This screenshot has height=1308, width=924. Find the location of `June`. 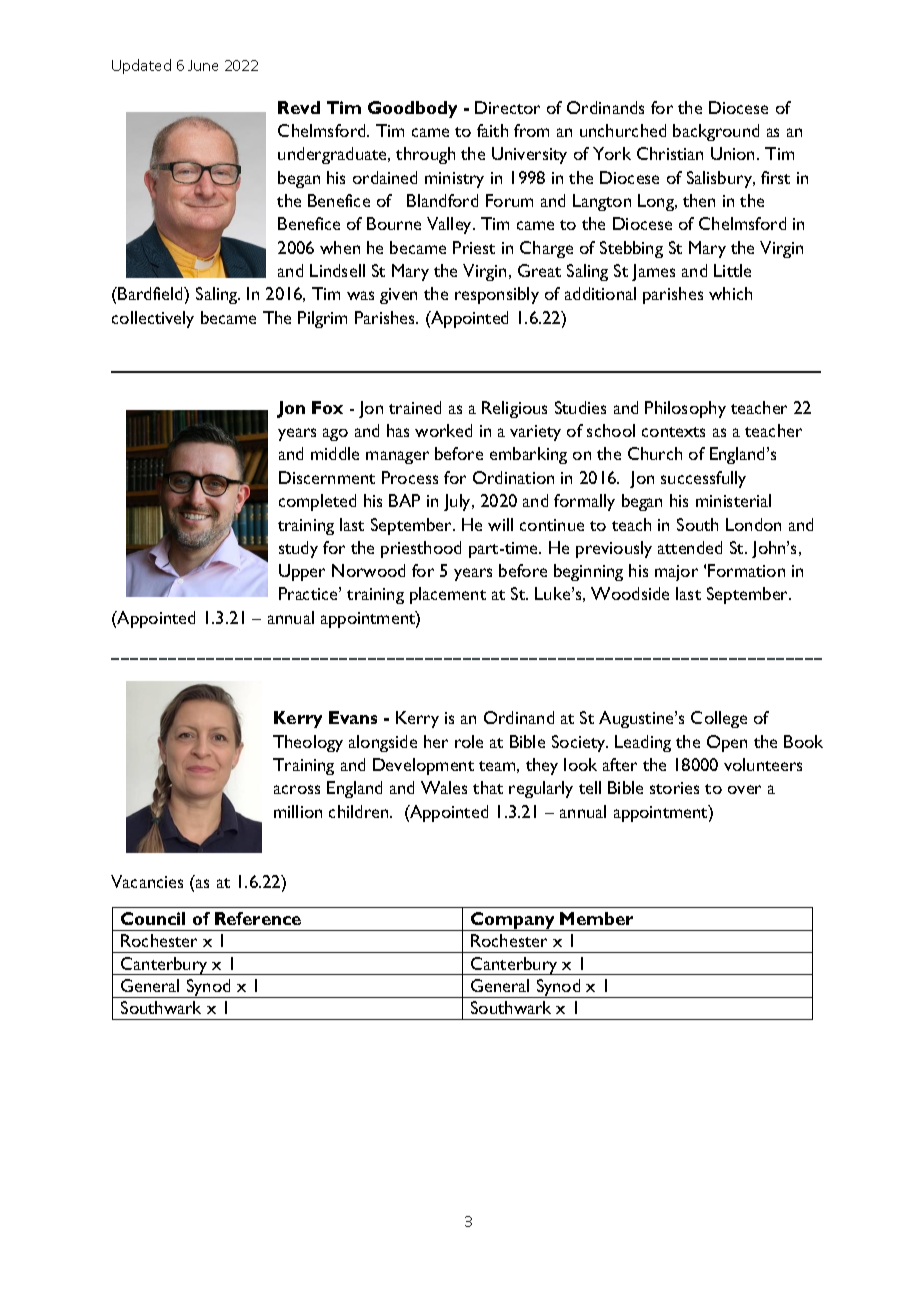

June is located at coordinates (203, 65).
